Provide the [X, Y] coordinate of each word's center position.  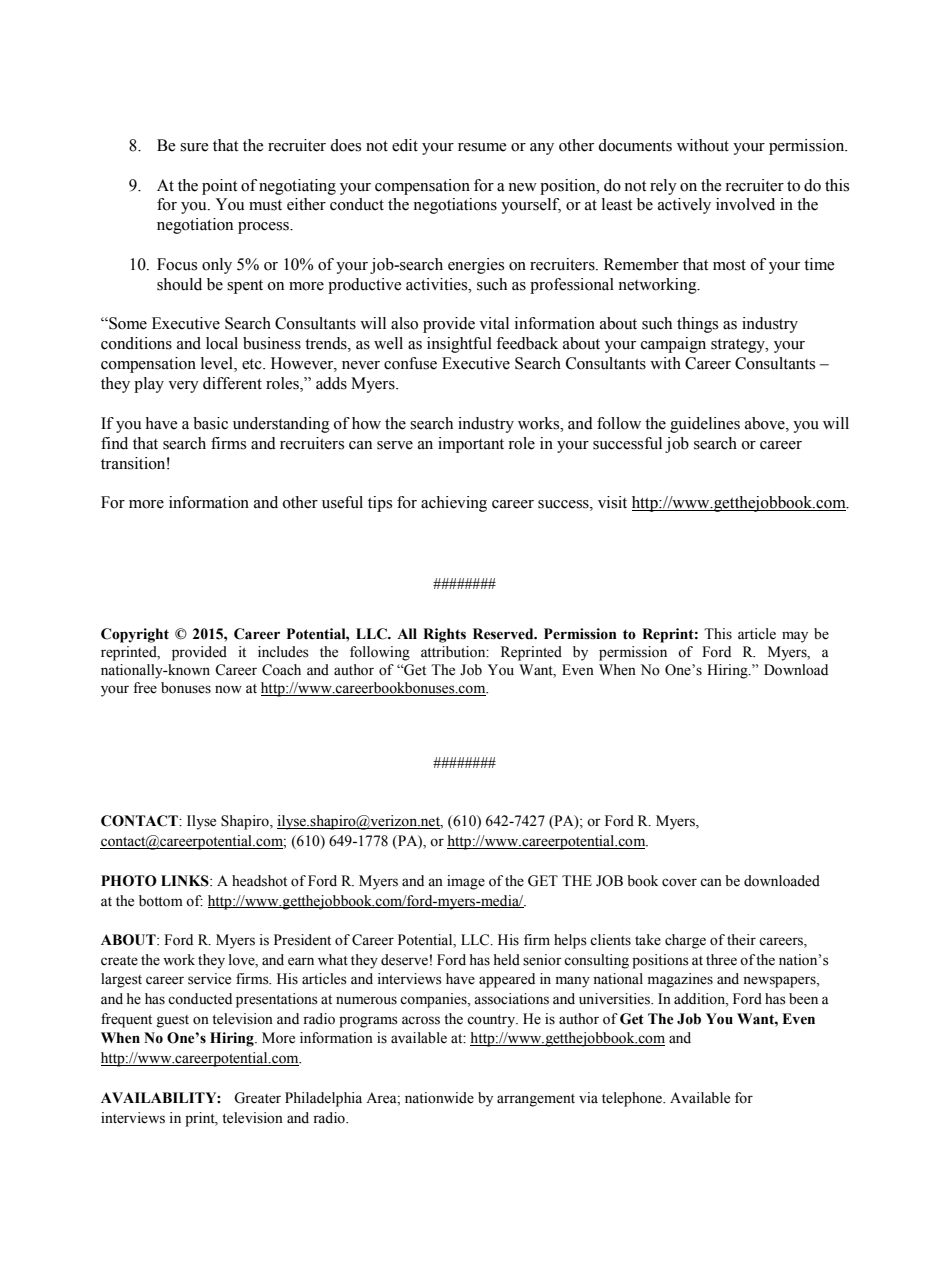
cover [679, 882]
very [183, 387]
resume [482, 147]
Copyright [135, 635]
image [466, 882]
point [219, 187]
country [492, 1021]
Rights [444, 635]
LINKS [186, 881]
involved [745, 204]
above [766, 423]
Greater [257, 1098]
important [471, 445]
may [795, 637]
